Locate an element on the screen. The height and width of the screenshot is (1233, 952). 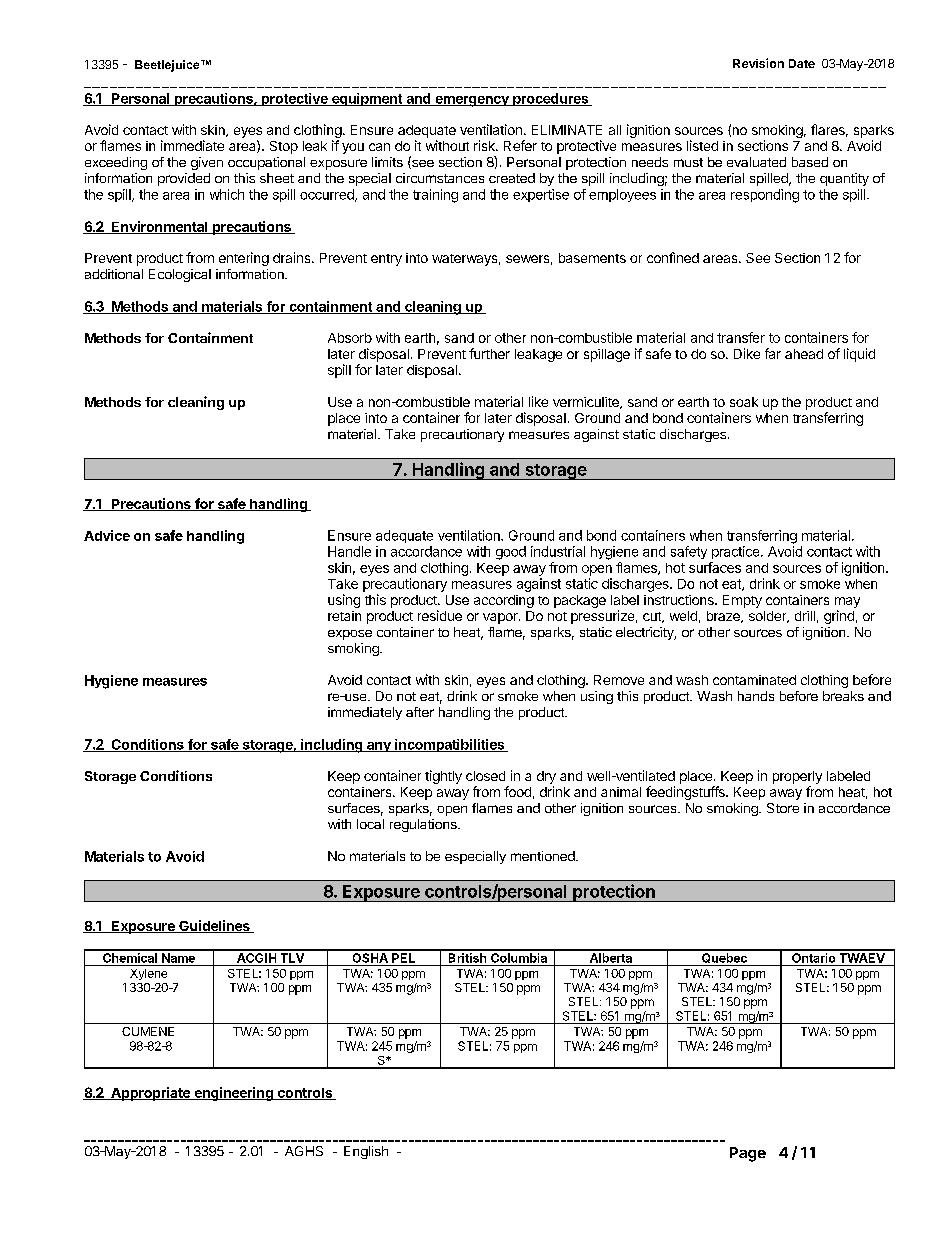
closed is located at coordinates (485, 776).
